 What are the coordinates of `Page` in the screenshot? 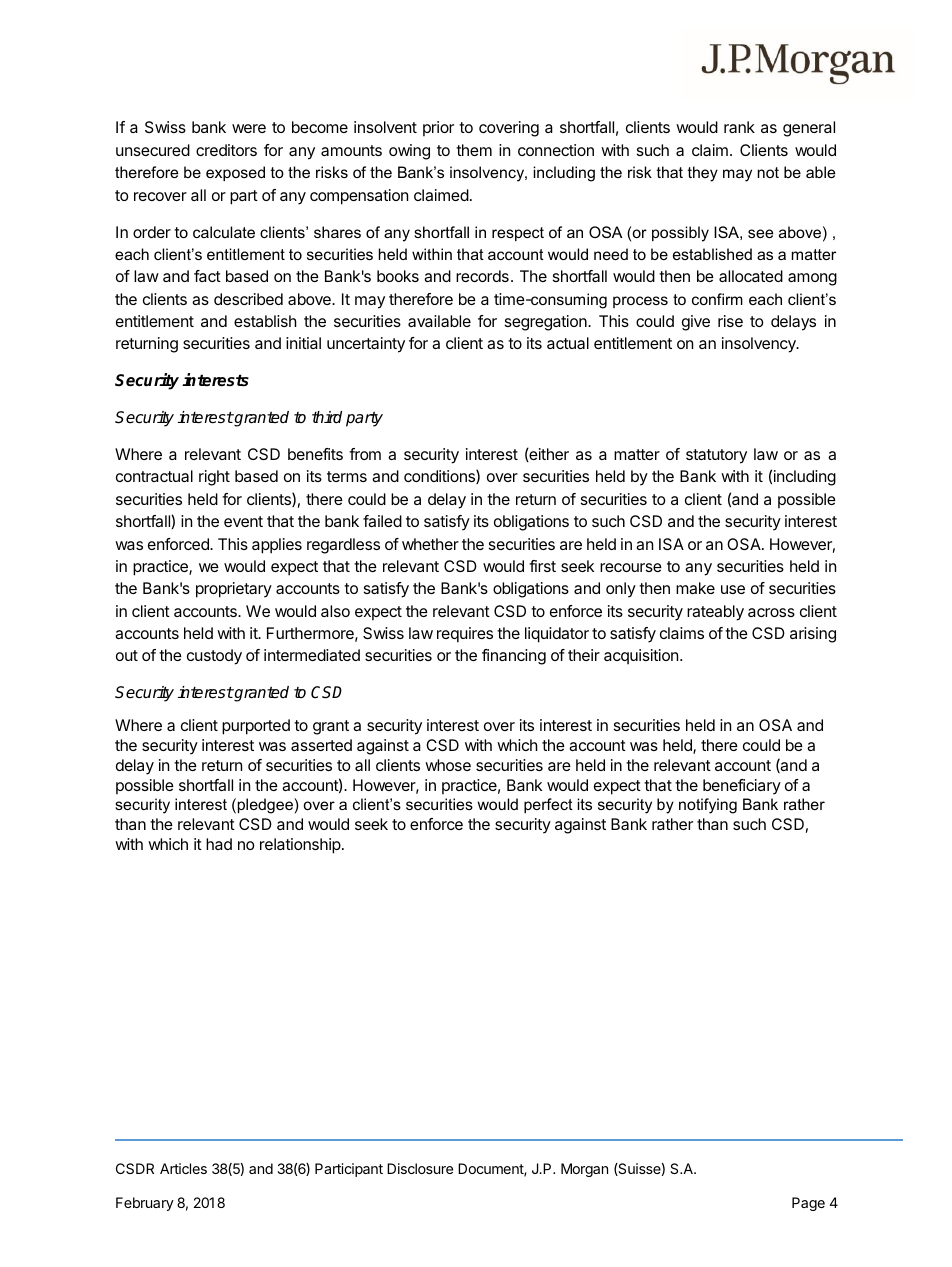 It's located at (808, 1204).
